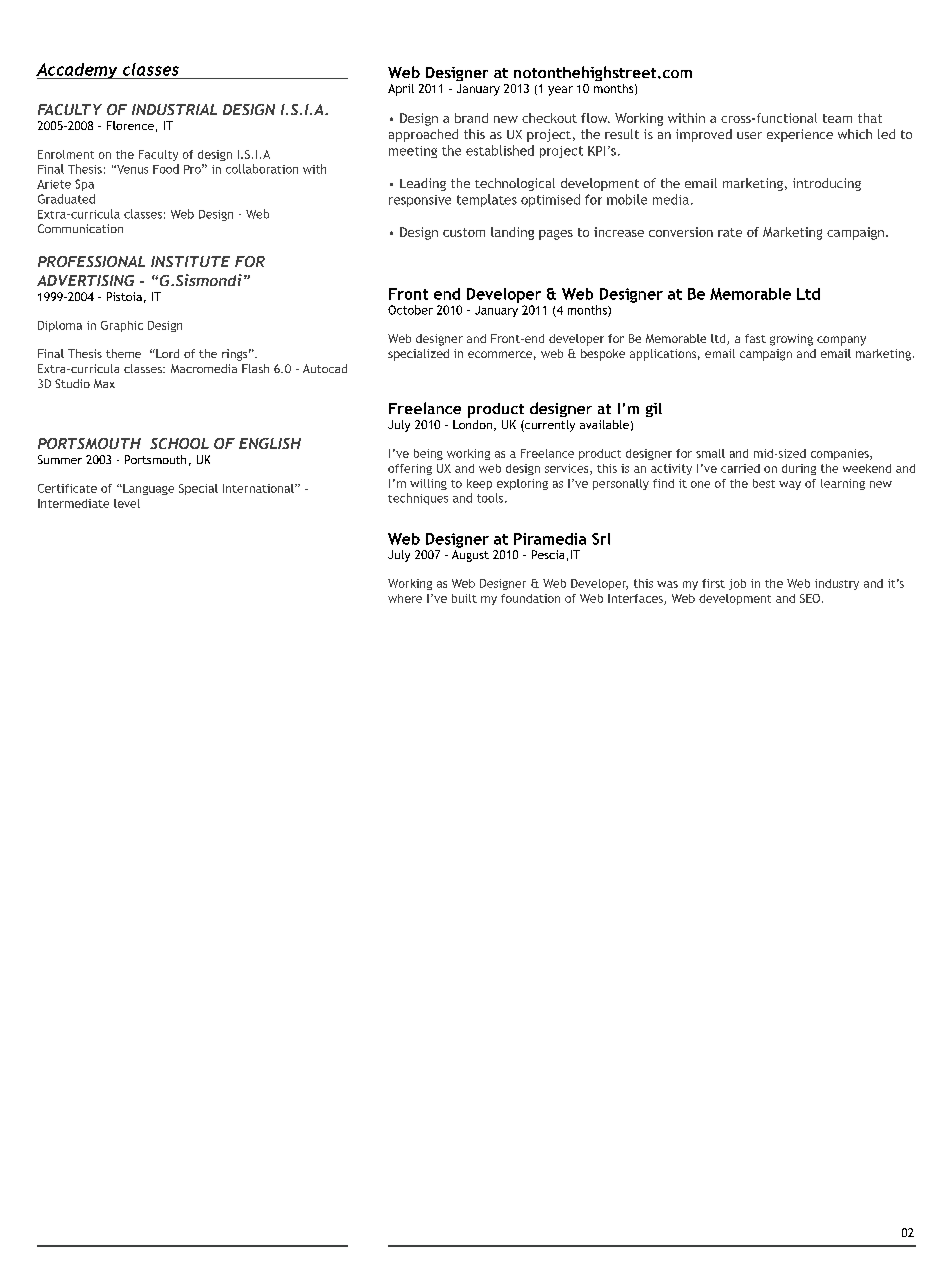  Describe the element at coordinates (405, 598) in the screenshot. I see `where` at that location.
